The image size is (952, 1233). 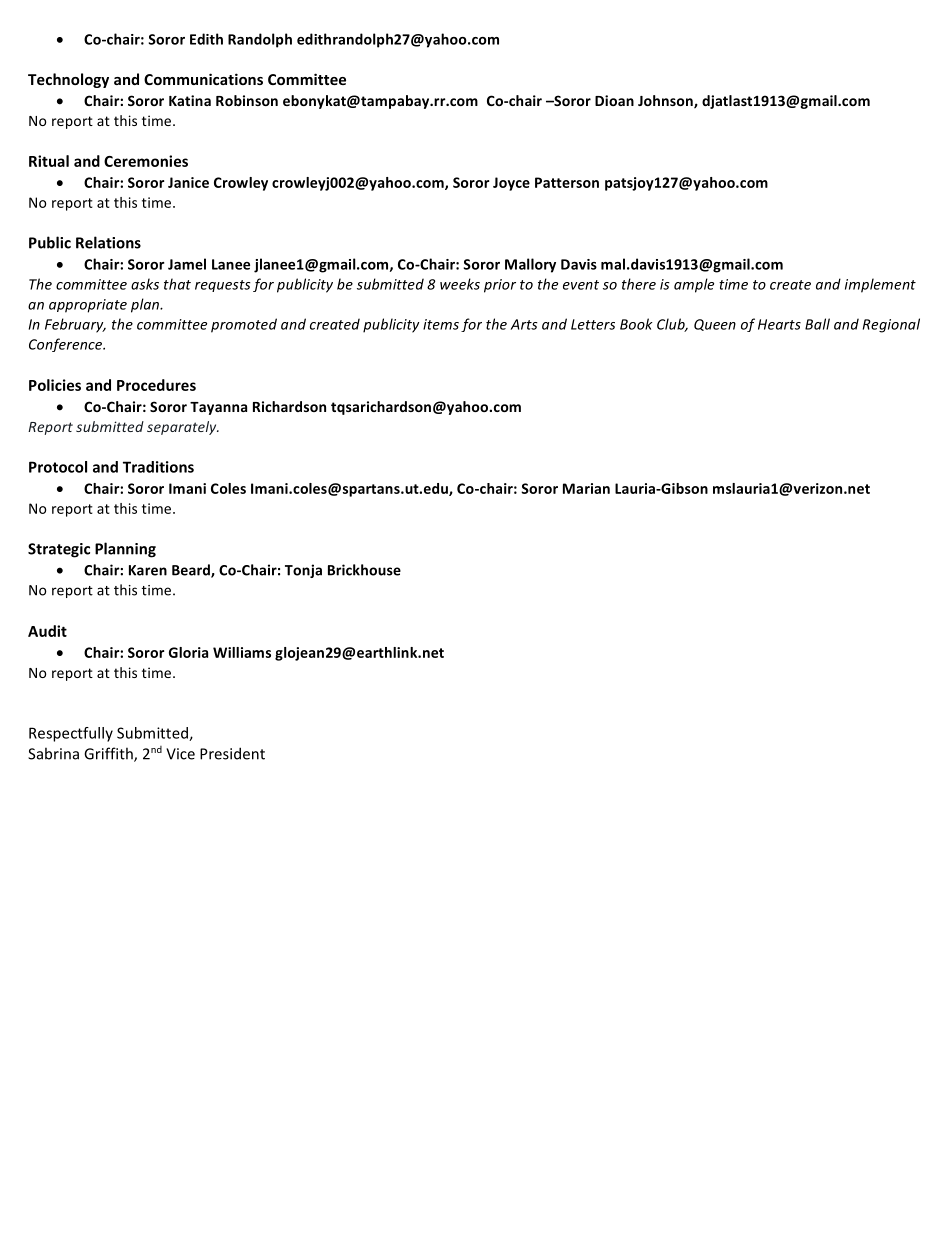 I want to click on Communications, so click(x=203, y=79).
